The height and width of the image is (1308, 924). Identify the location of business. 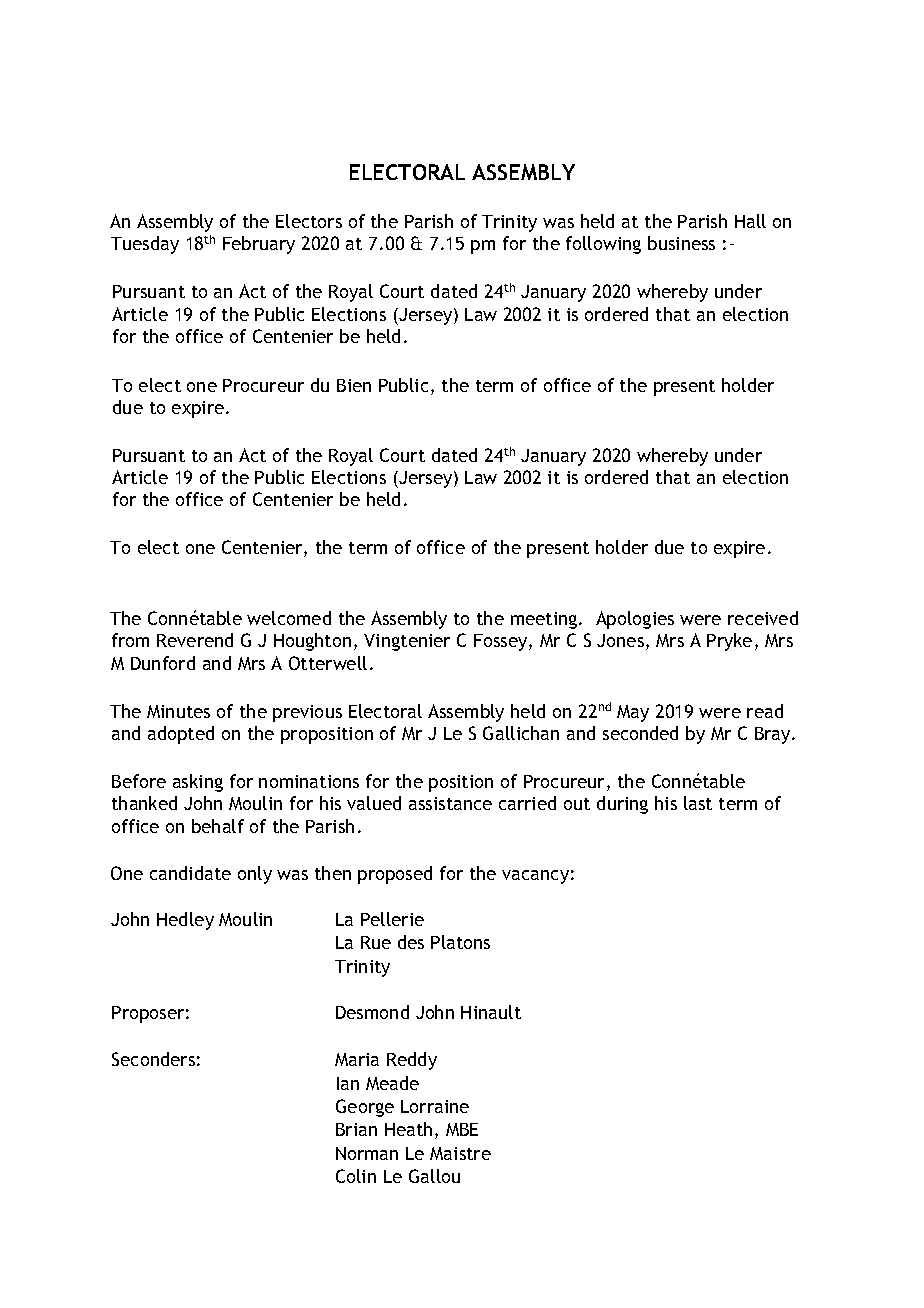
(681, 243).
